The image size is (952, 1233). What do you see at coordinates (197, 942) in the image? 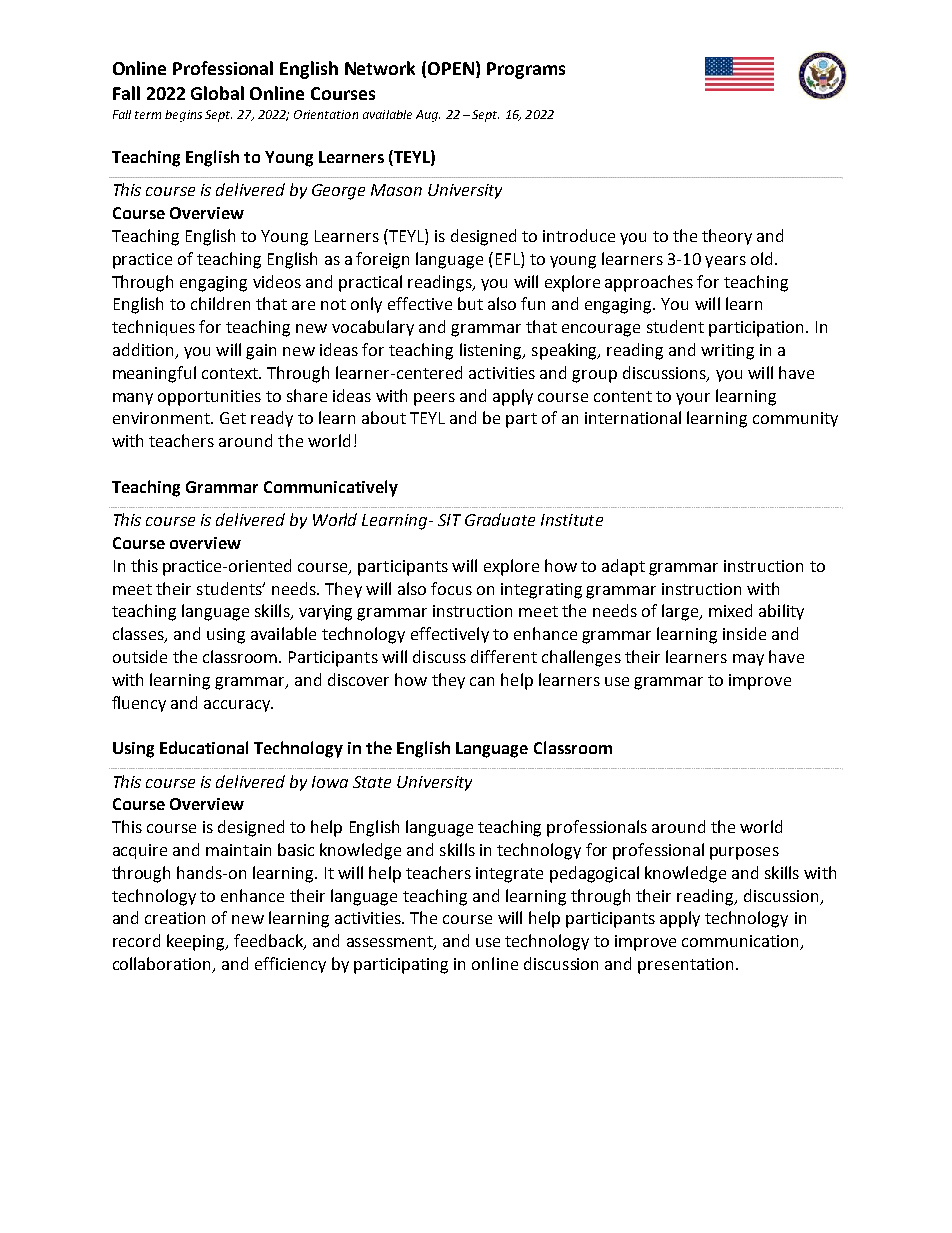
I see `keeping` at bounding box center [197, 942].
